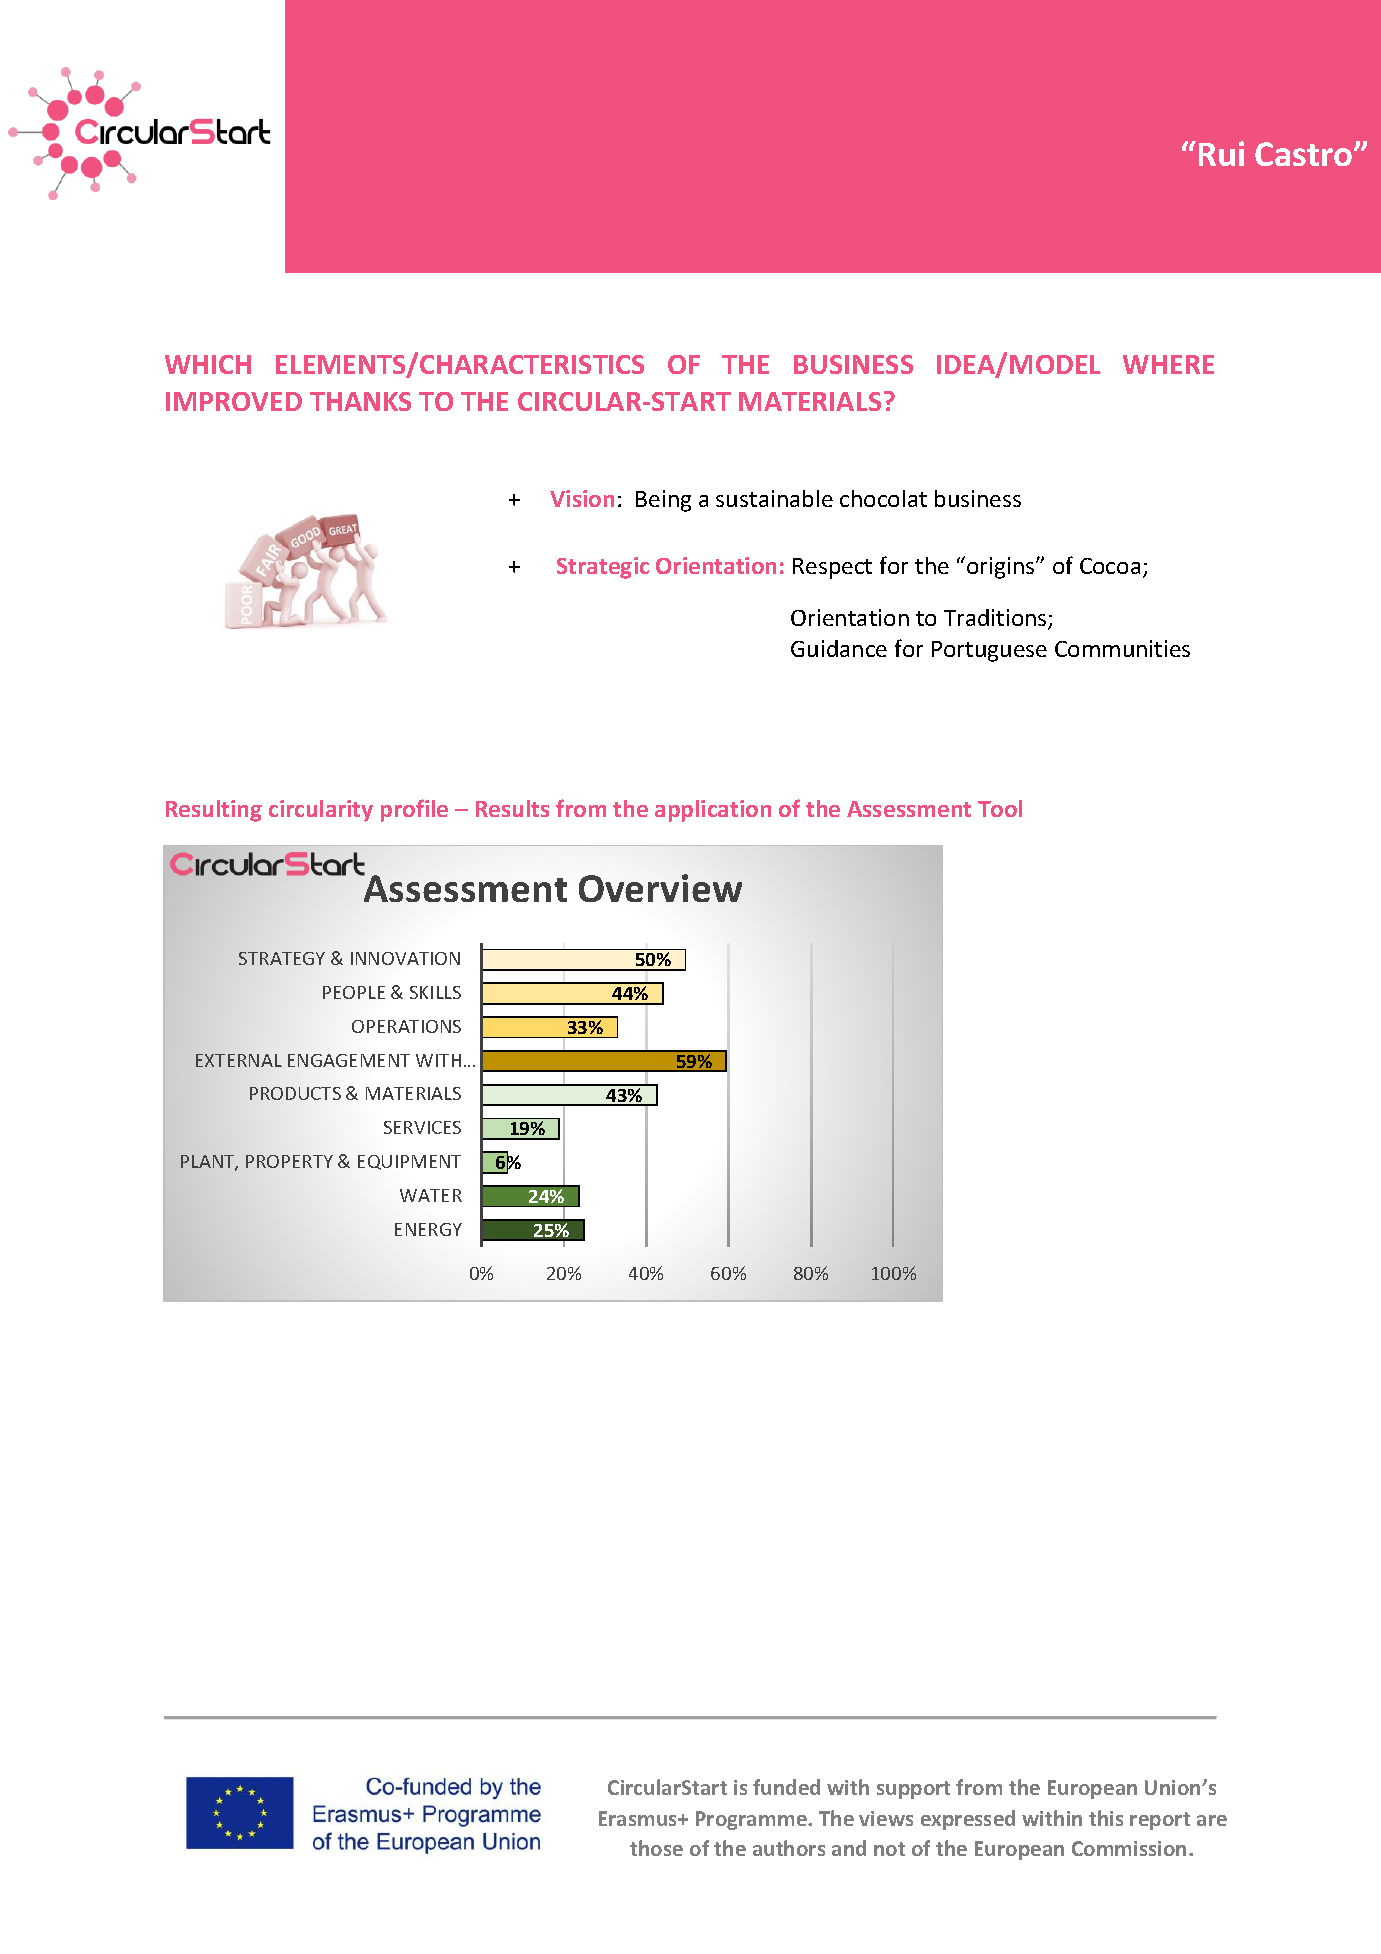 The height and width of the image is (1954, 1381). What do you see at coordinates (774, 498) in the image?
I see `sustainable` at bounding box center [774, 498].
